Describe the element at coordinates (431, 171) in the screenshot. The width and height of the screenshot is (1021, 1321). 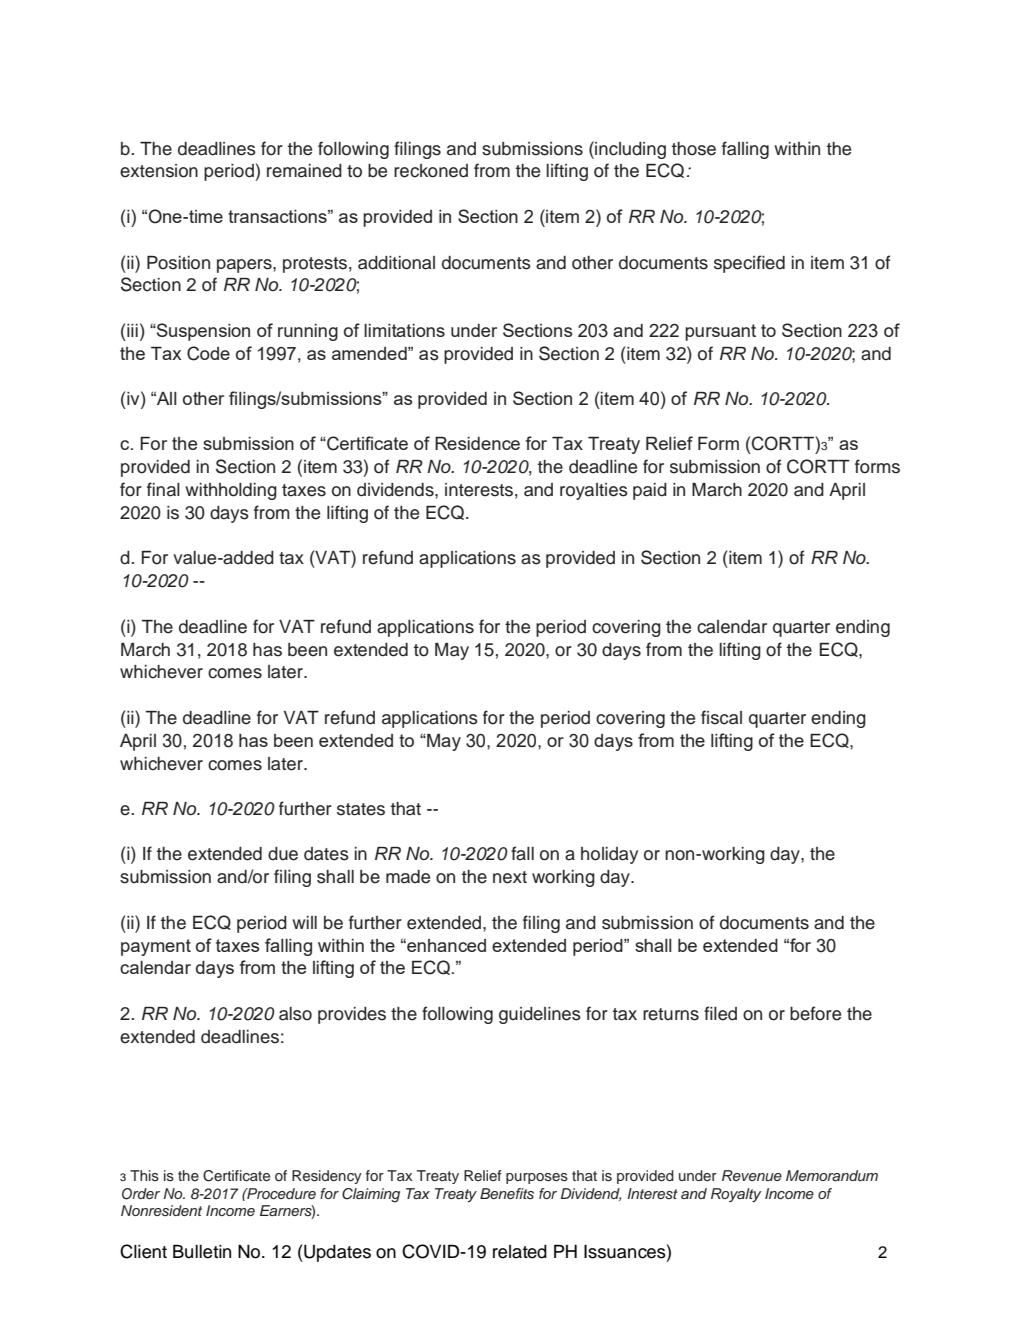
I see `reckoned` at that location.
